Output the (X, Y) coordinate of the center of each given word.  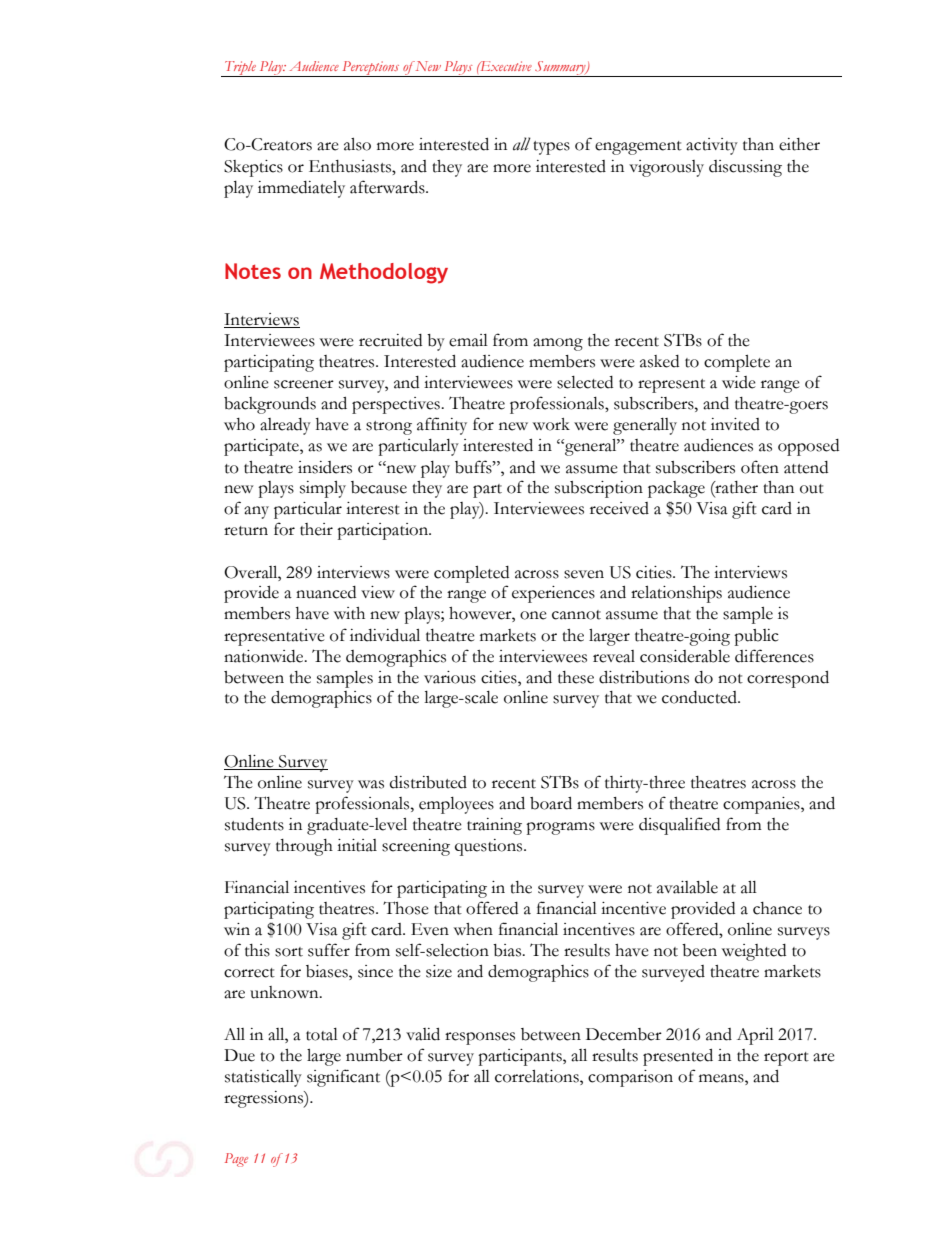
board (551, 803)
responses (480, 1038)
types (551, 148)
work (551, 424)
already (285, 426)
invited (735, 424)
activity (712, 146)
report (786, 1059)
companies (762, 805)
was (371, 784)
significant (343, 1078)
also (357, 144)
